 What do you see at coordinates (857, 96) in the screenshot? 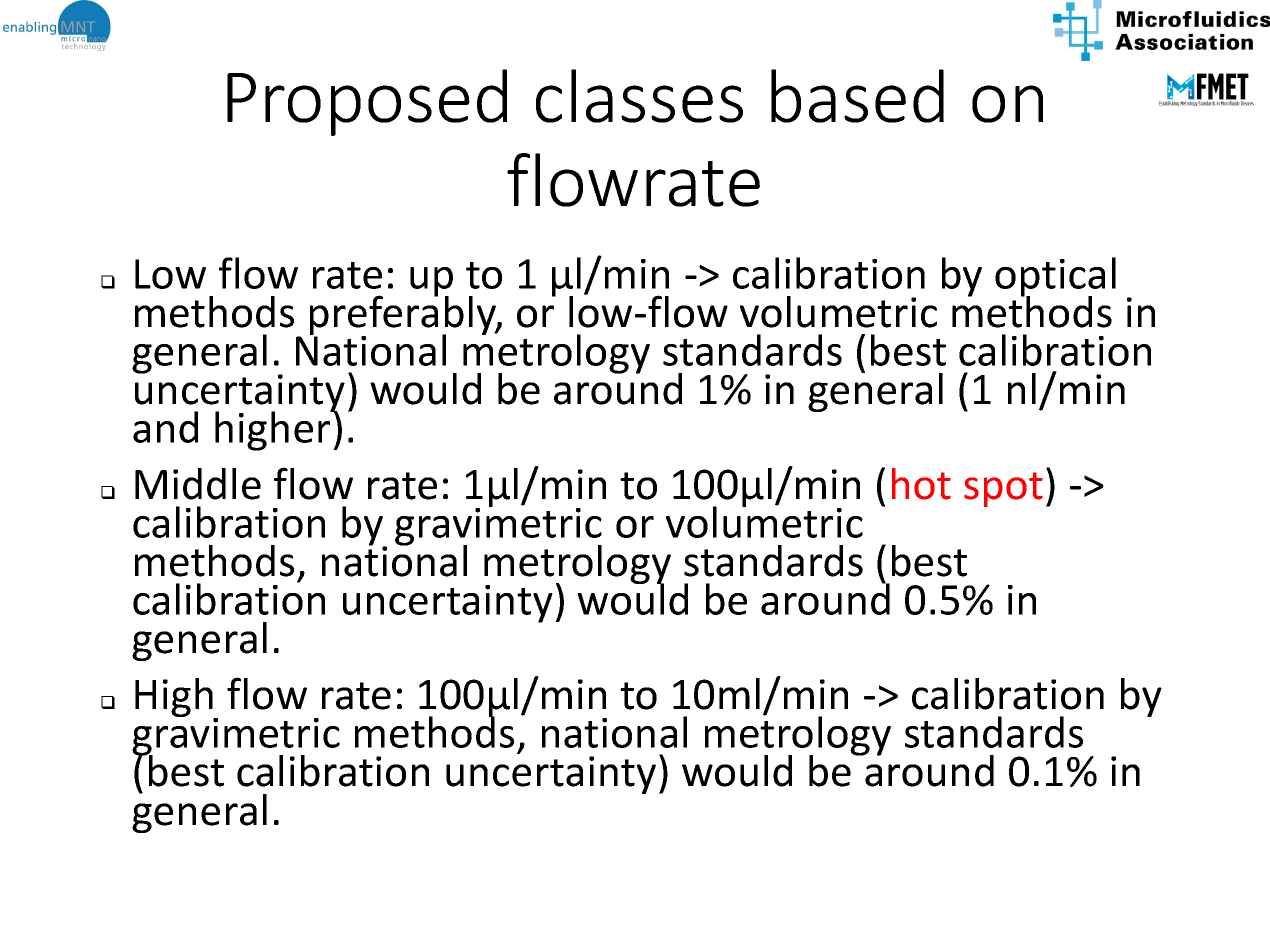
I see `based` at bounding box center [857, 96].
